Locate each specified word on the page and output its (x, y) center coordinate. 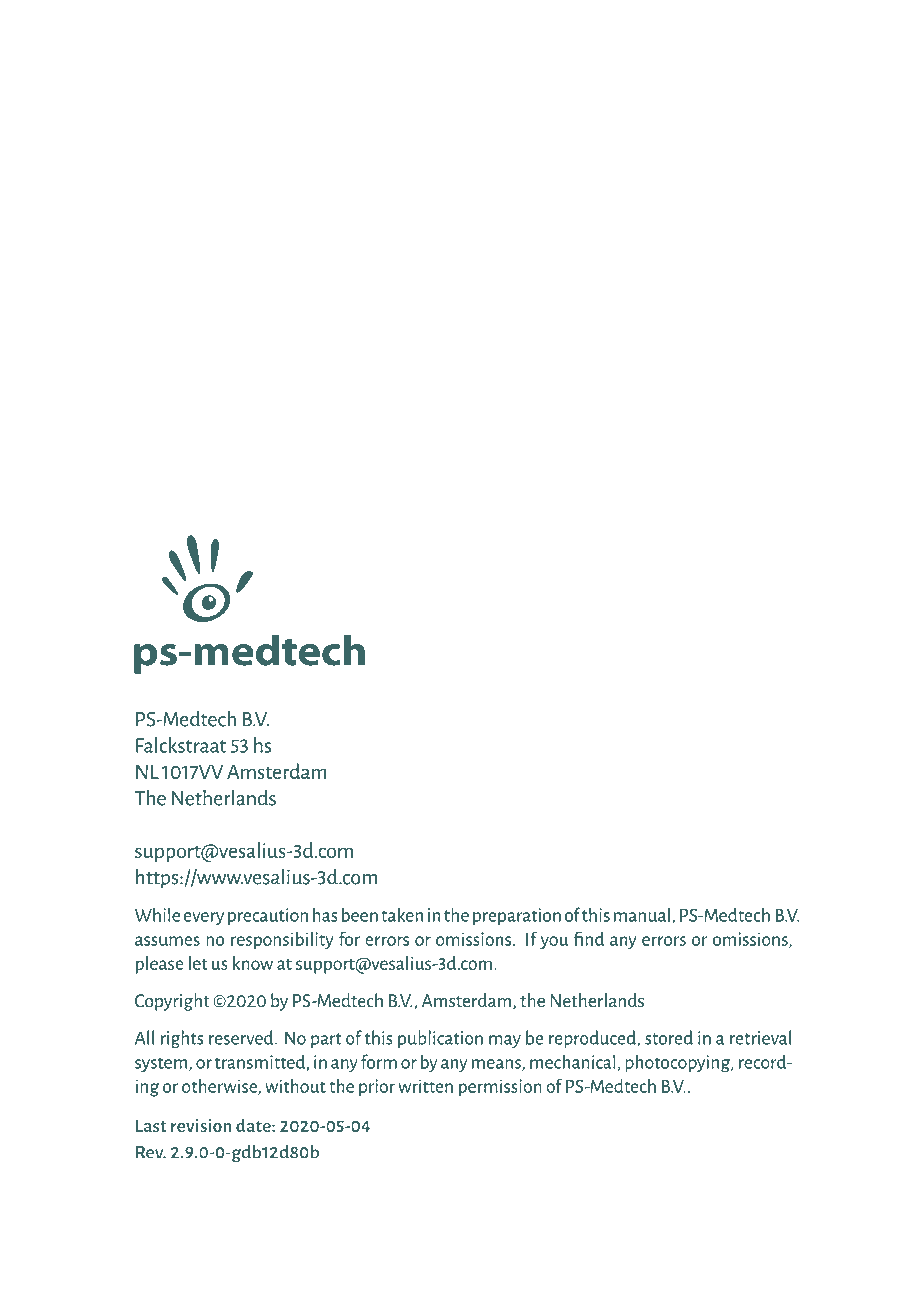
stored (669, 1037)
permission (500, 1088)
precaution (268, 916)
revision (201, 1125)
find (589, 938)
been (360, 914)
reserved (242, 1037)
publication (440, 1039)
